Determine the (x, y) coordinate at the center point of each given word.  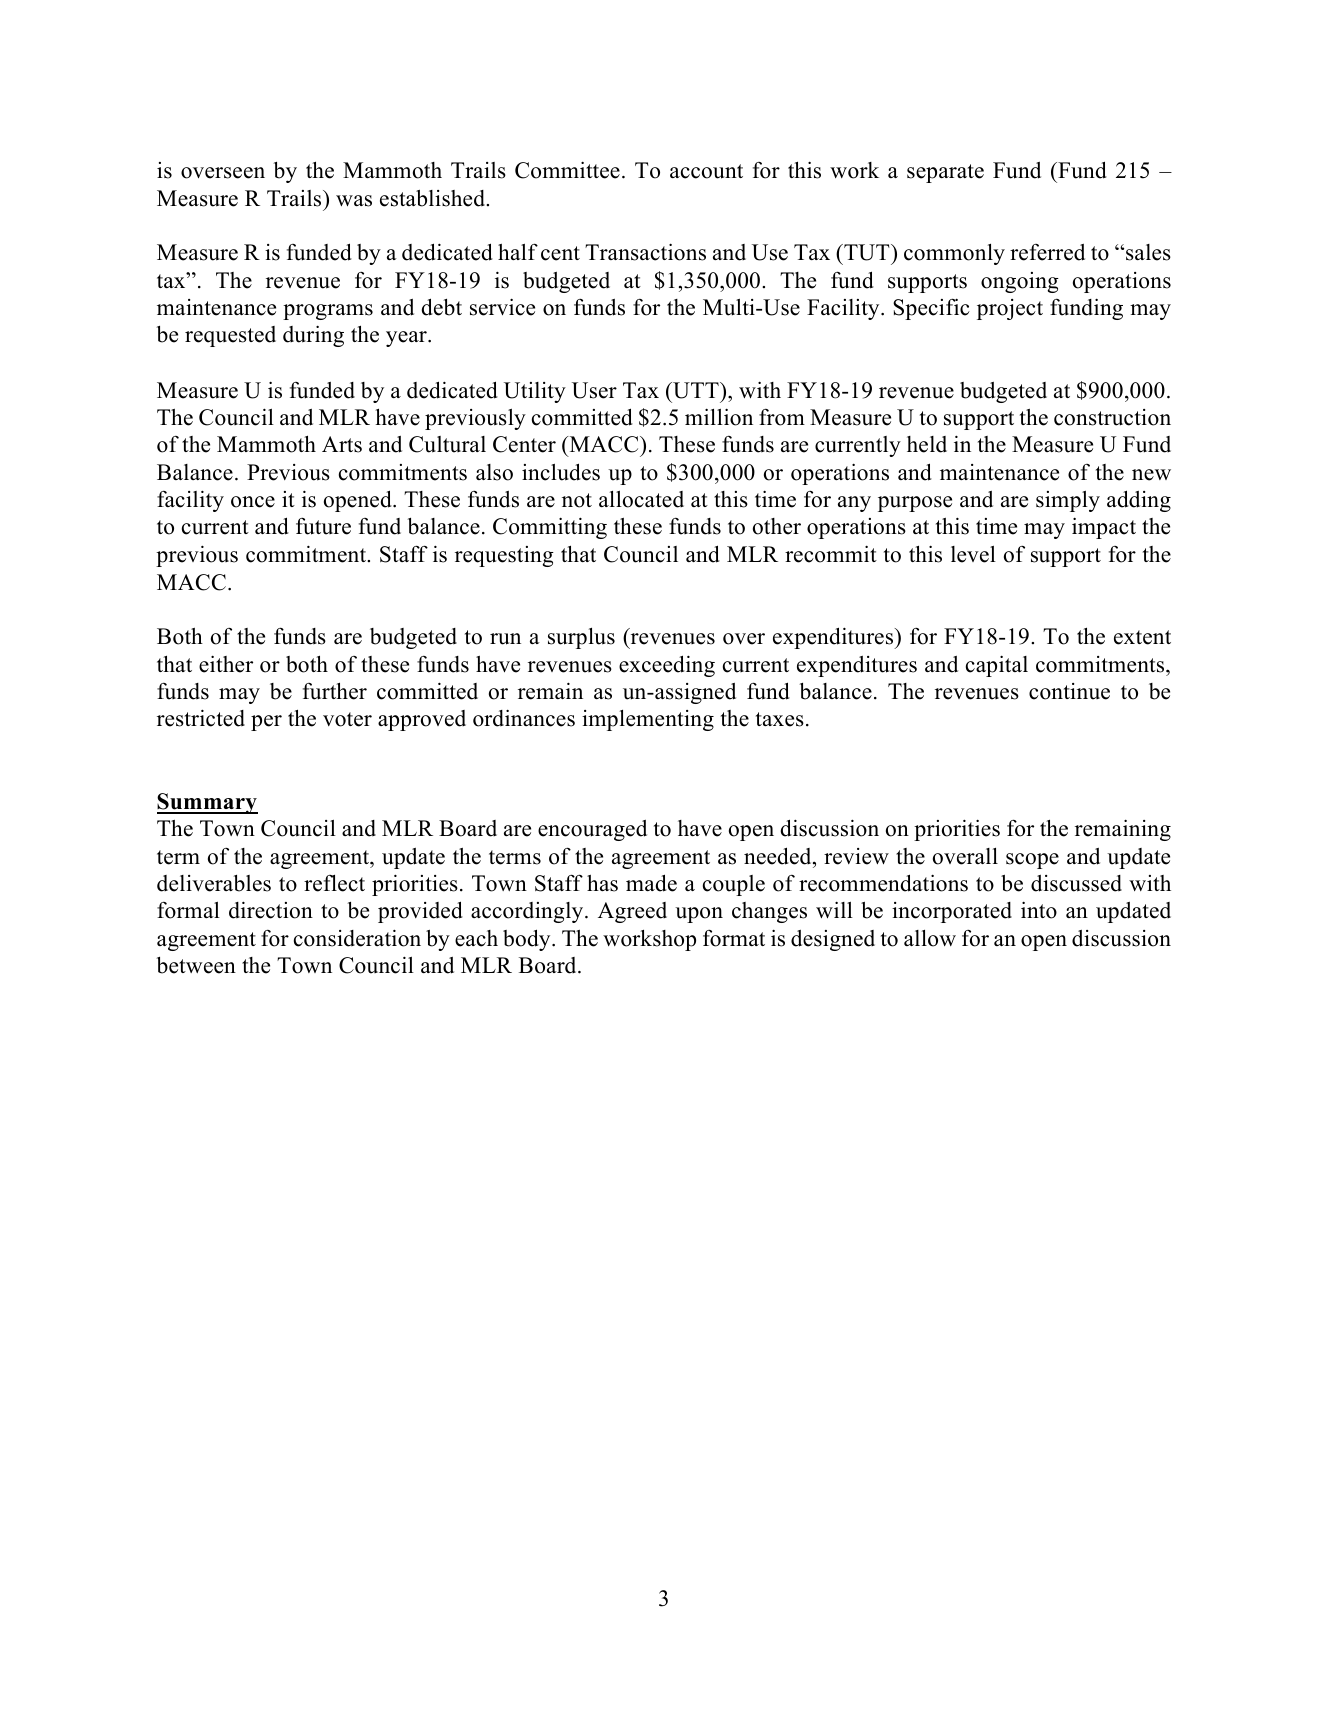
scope (1032, 861)
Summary (207, 803)
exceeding (667, 666)
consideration (357, 938)
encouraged (592, 830)
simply (1068, 501)
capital (997, 666)
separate (945, 173)
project (1010, 309)
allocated (641, 499)
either (226, 664)
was (354, 201)
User (594, 390)
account (706, 171)
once (253, 502)
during (313, 336)
